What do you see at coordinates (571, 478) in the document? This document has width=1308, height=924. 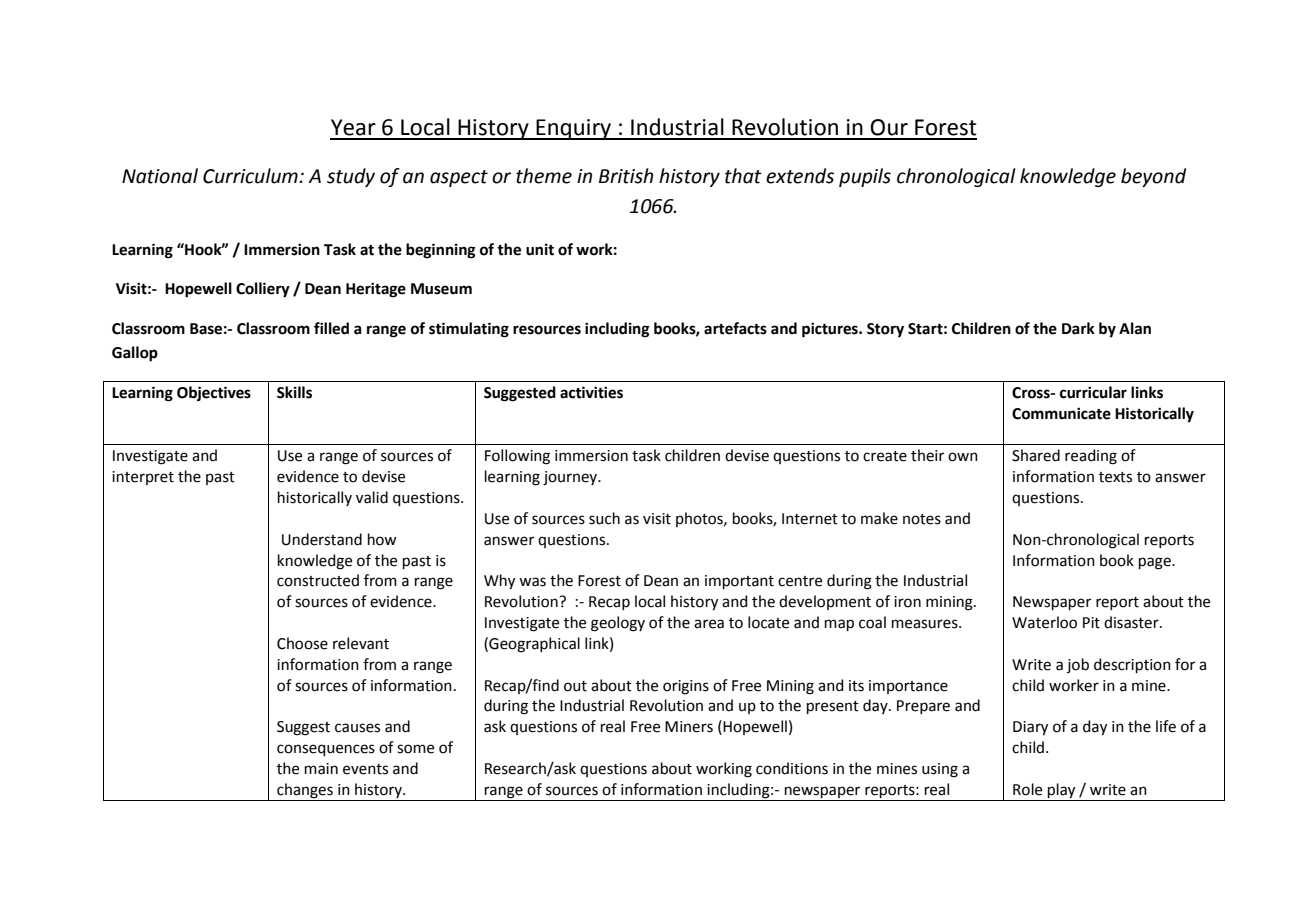 I see `journey` at bounding box center [571, 478].
